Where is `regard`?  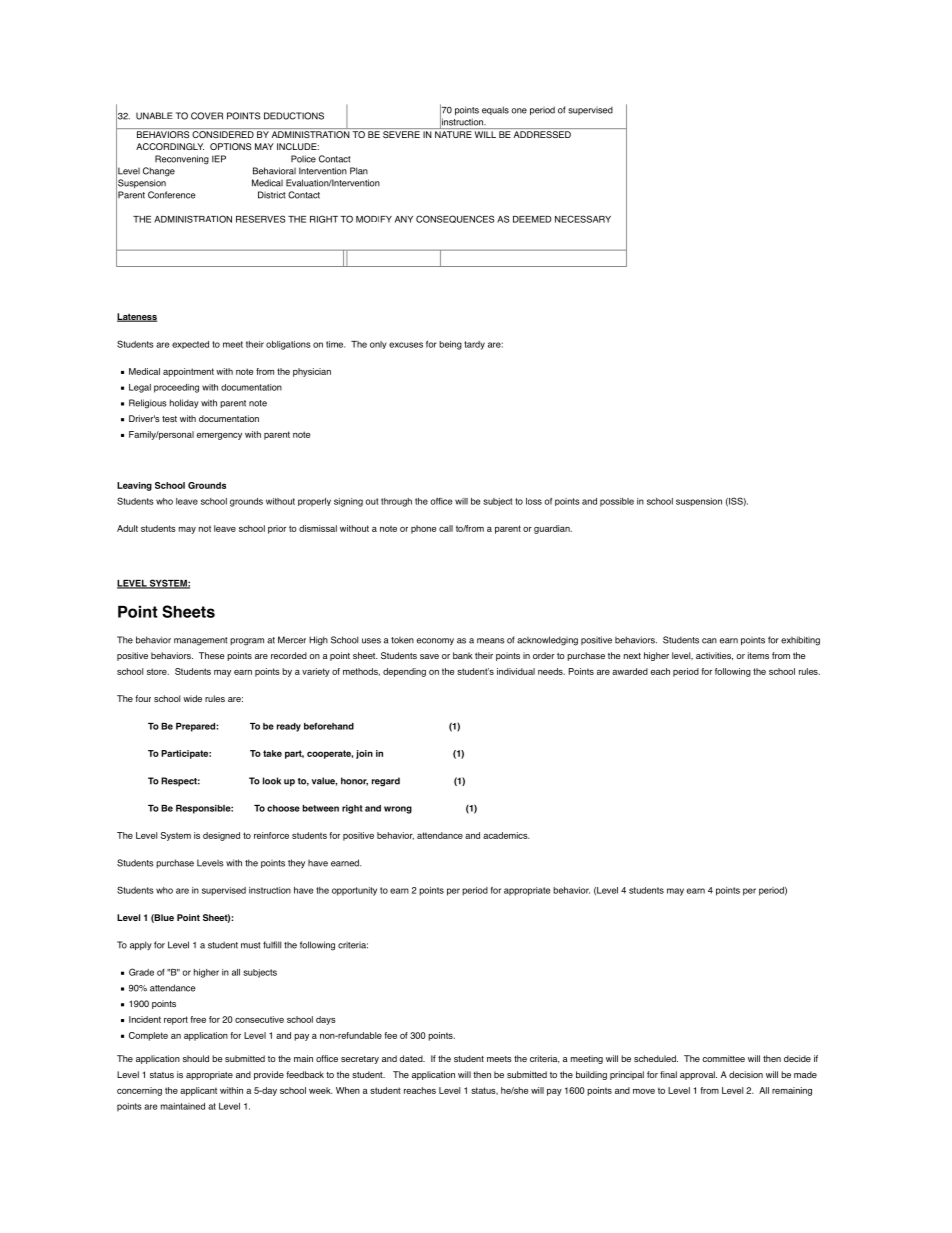
regard is located at coordinates (386, 782).
